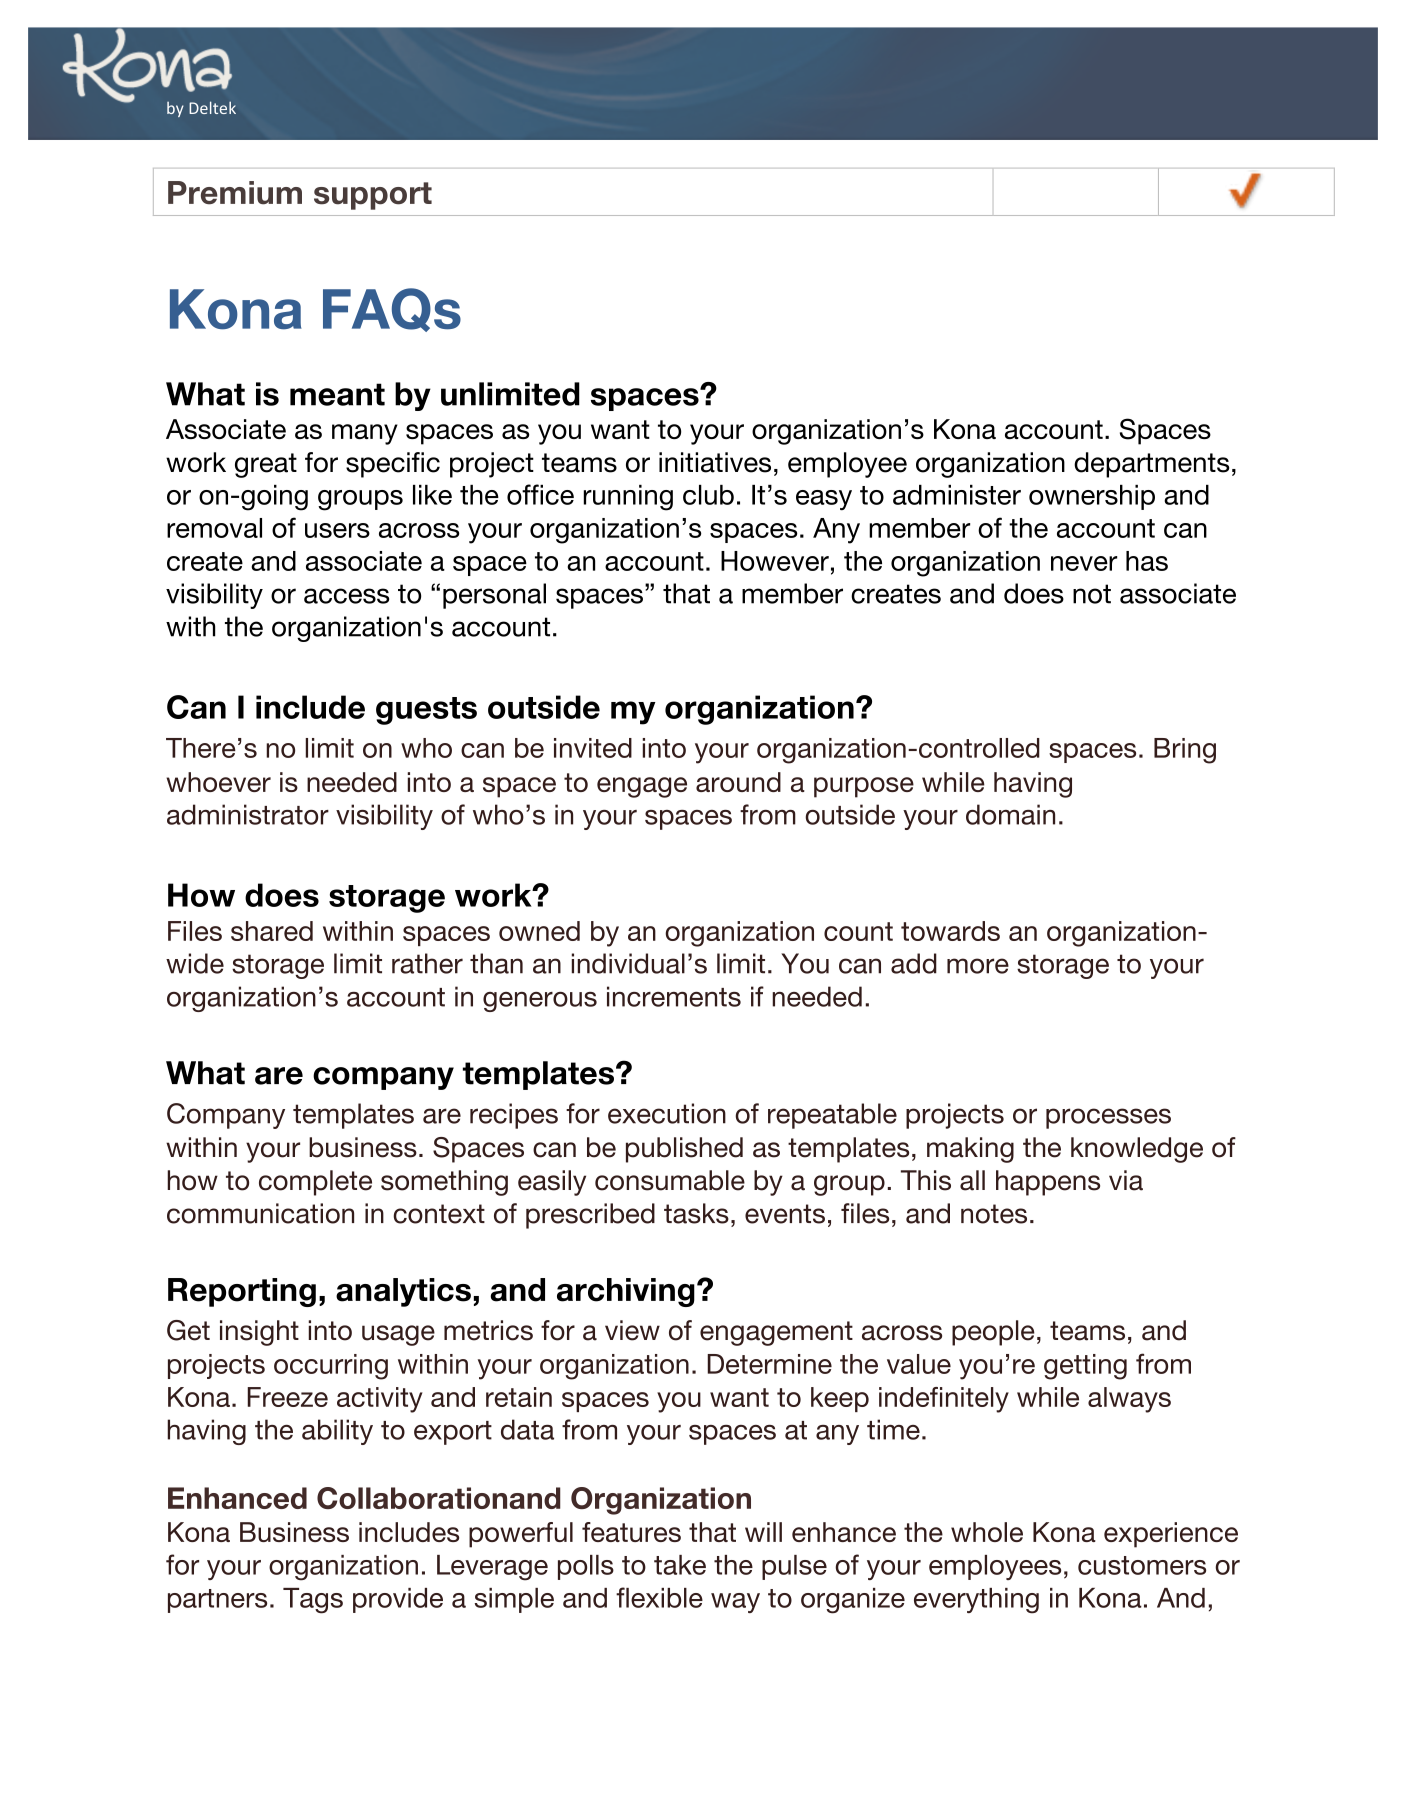  Describe the element at coordinates (667, 1113) in the screenshot. I see `execution` at that location.
